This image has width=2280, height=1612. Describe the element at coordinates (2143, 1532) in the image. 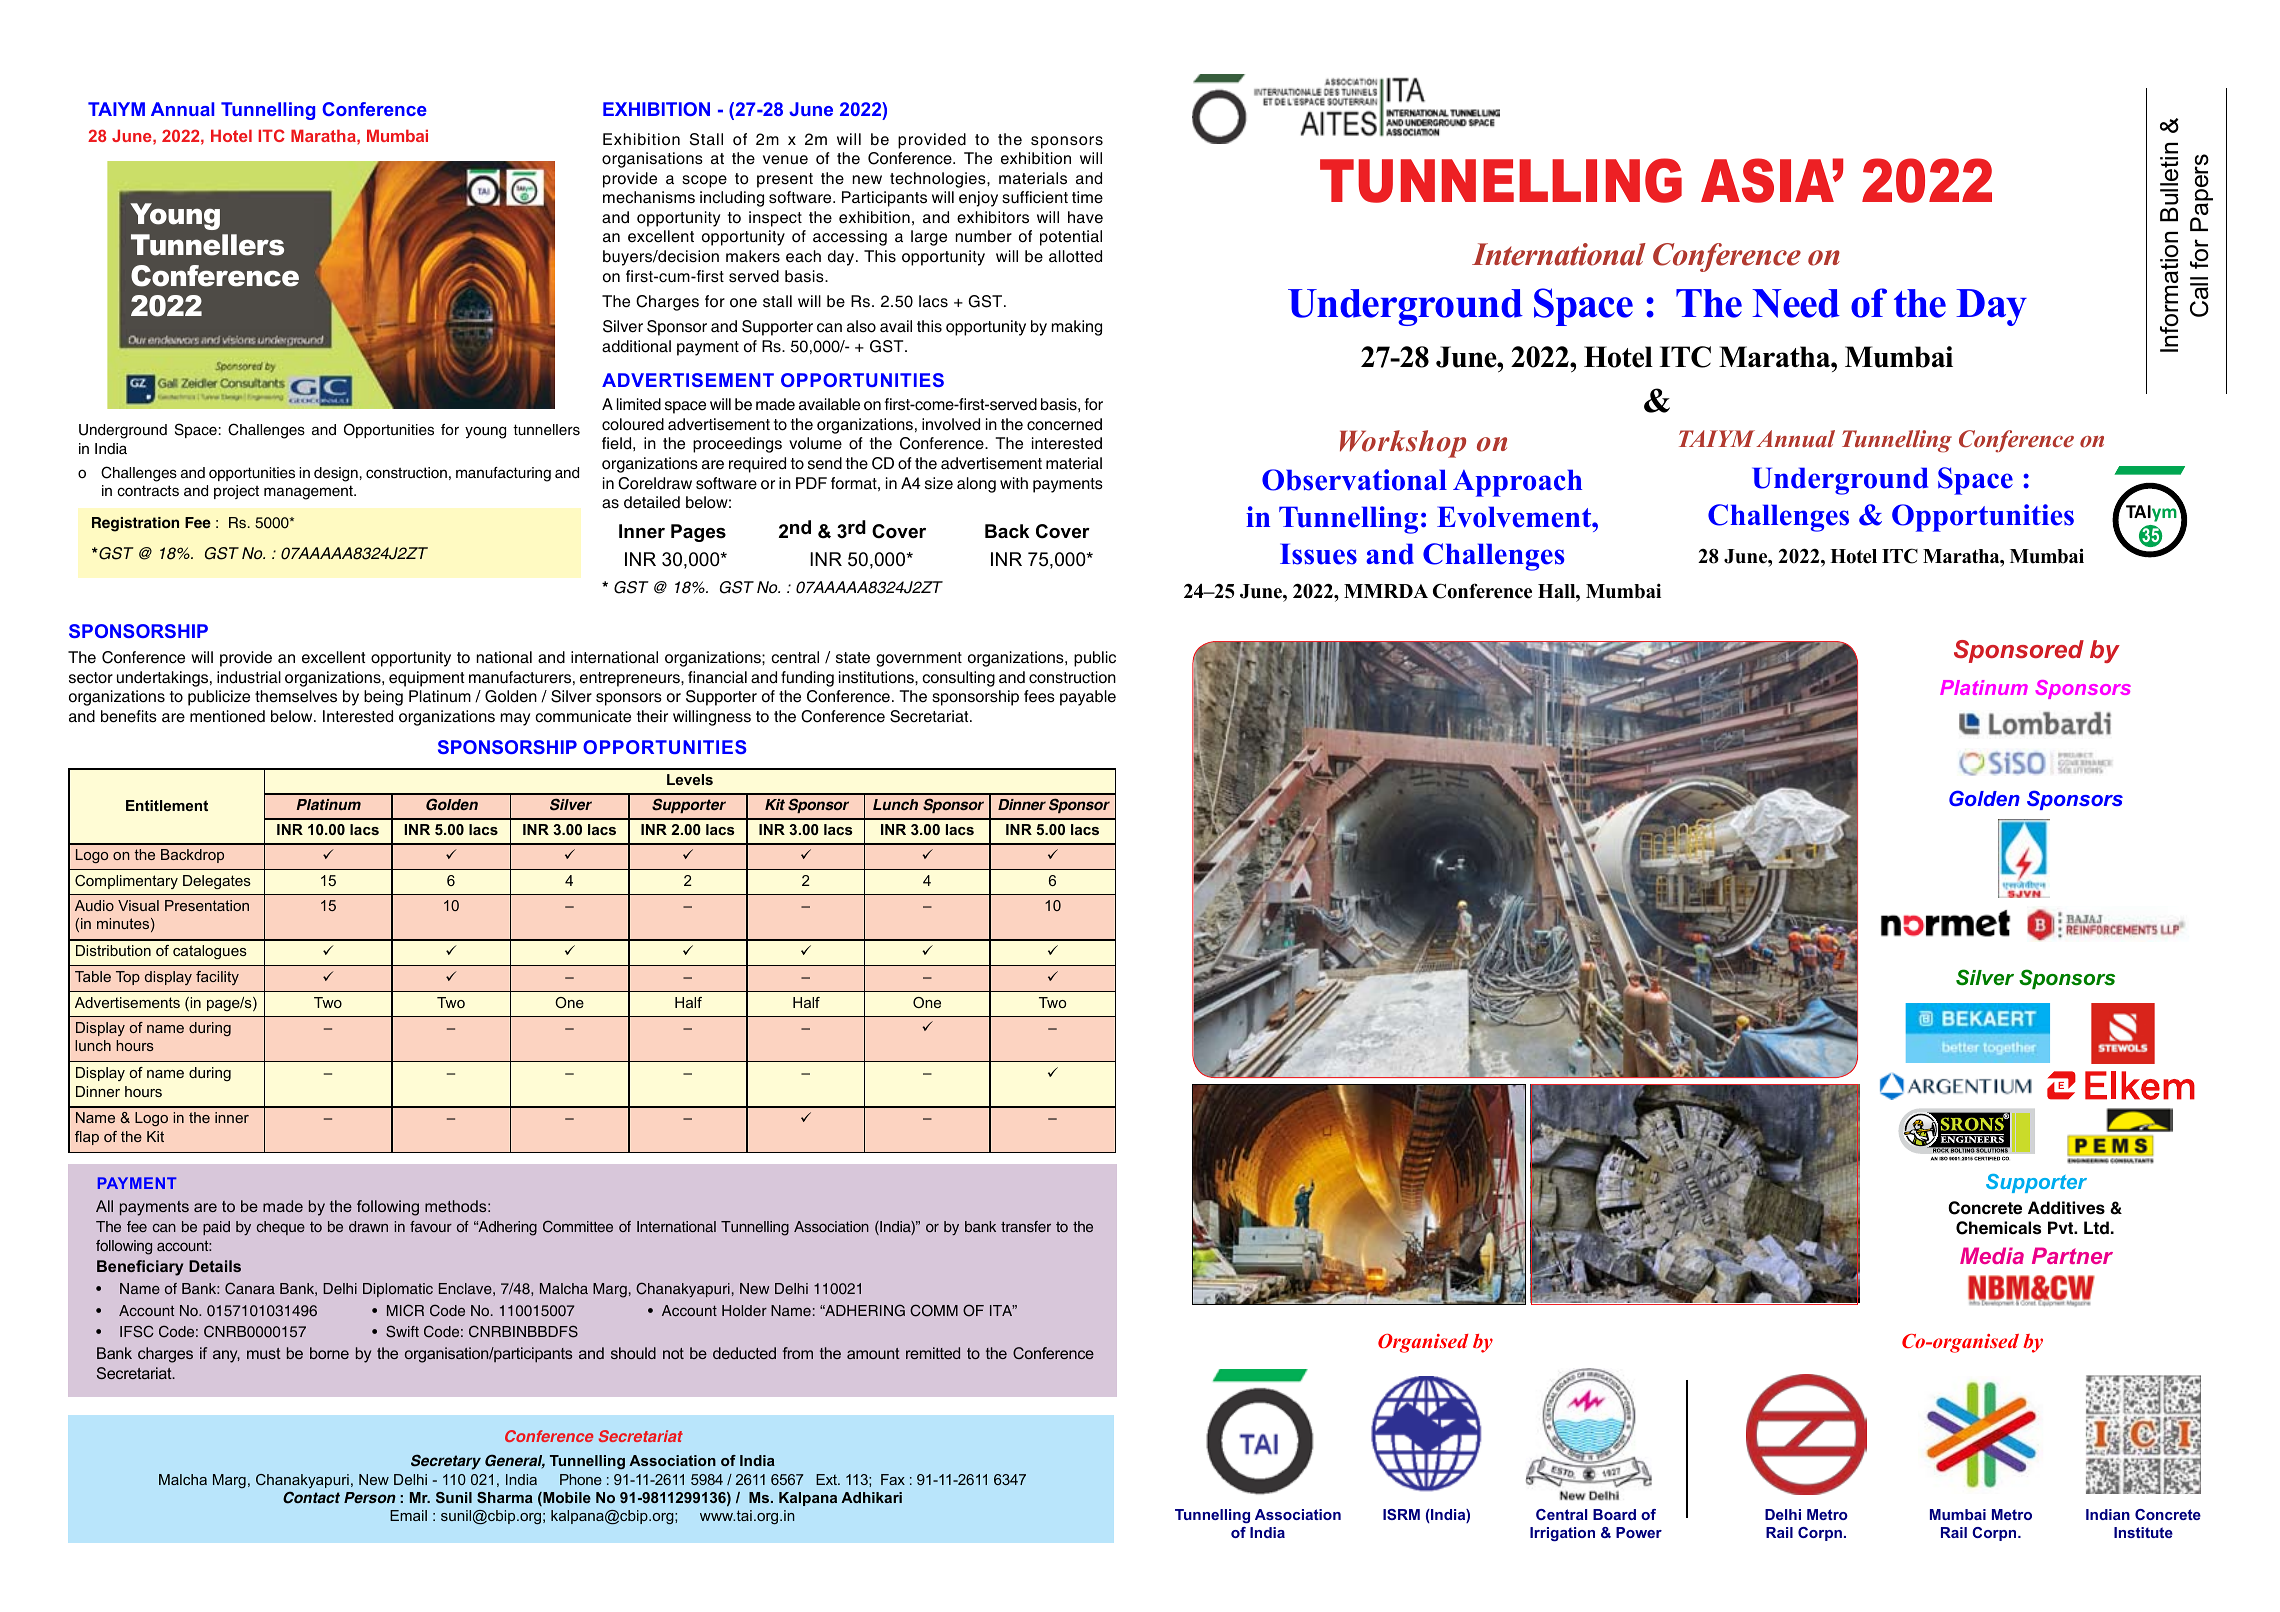

I see `Institute` at that location.
